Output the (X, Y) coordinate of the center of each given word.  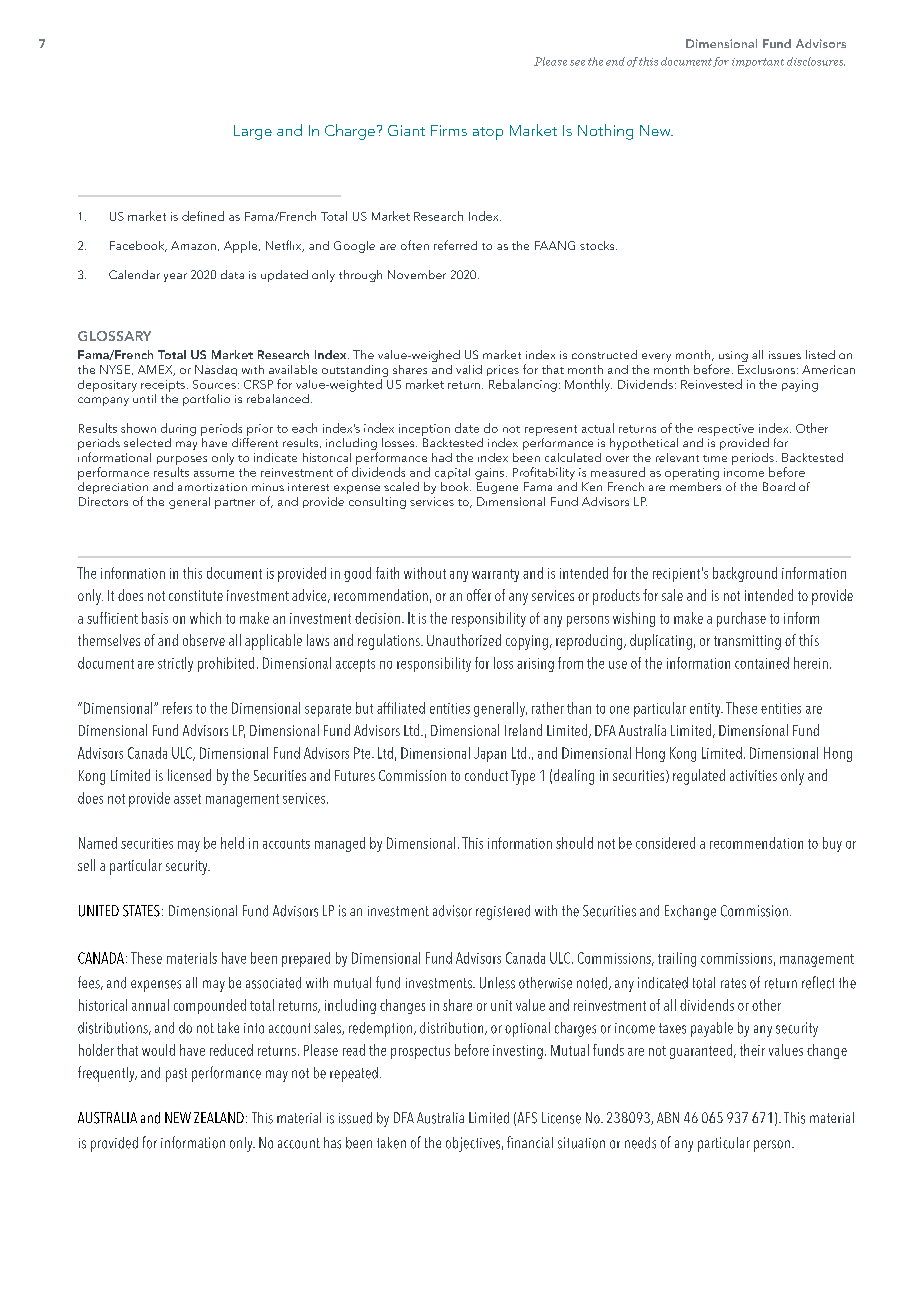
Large (253, 132)
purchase (741, 619)
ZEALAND (219, 1117)
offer (479, 595)
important (758, 62)
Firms (449, 130)
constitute (196, 595)
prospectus (420, 1052)
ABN (668, 1117)
